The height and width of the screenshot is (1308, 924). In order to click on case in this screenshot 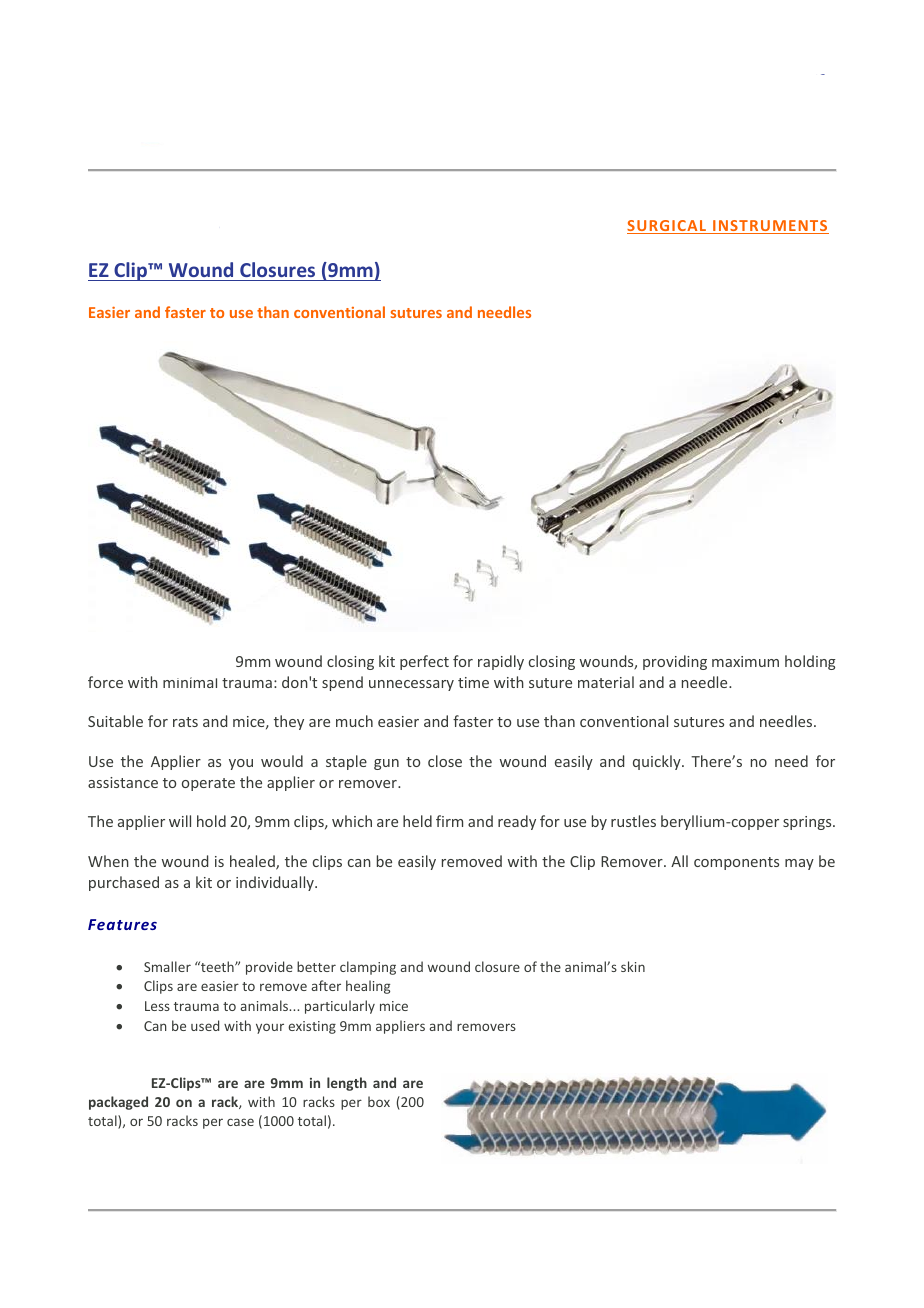, I will do `click(240, 1122)`.
